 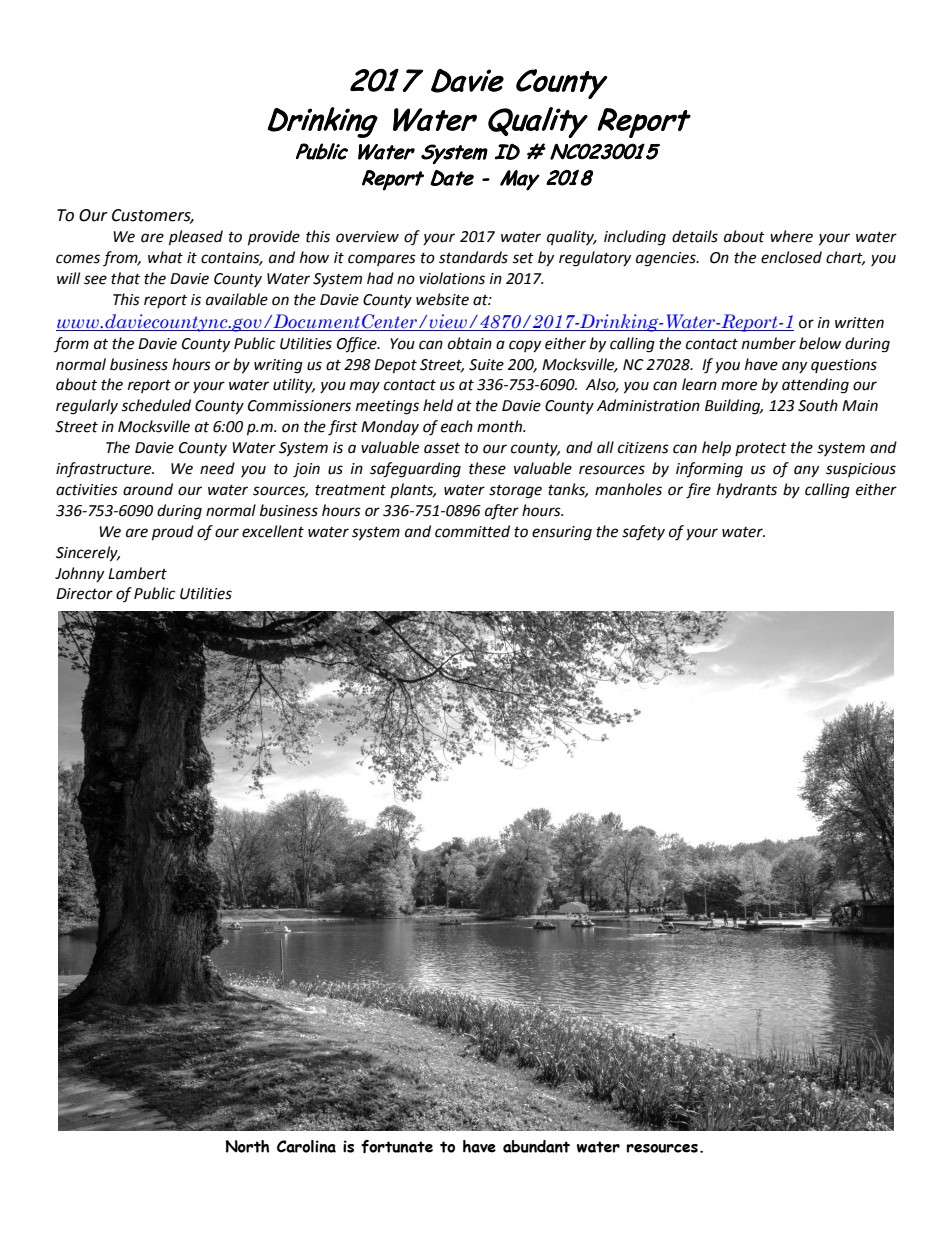 What do you see at coordinates (306, 1146) in the document?
I see `Carolina` at bounding box center [306, 1146].
